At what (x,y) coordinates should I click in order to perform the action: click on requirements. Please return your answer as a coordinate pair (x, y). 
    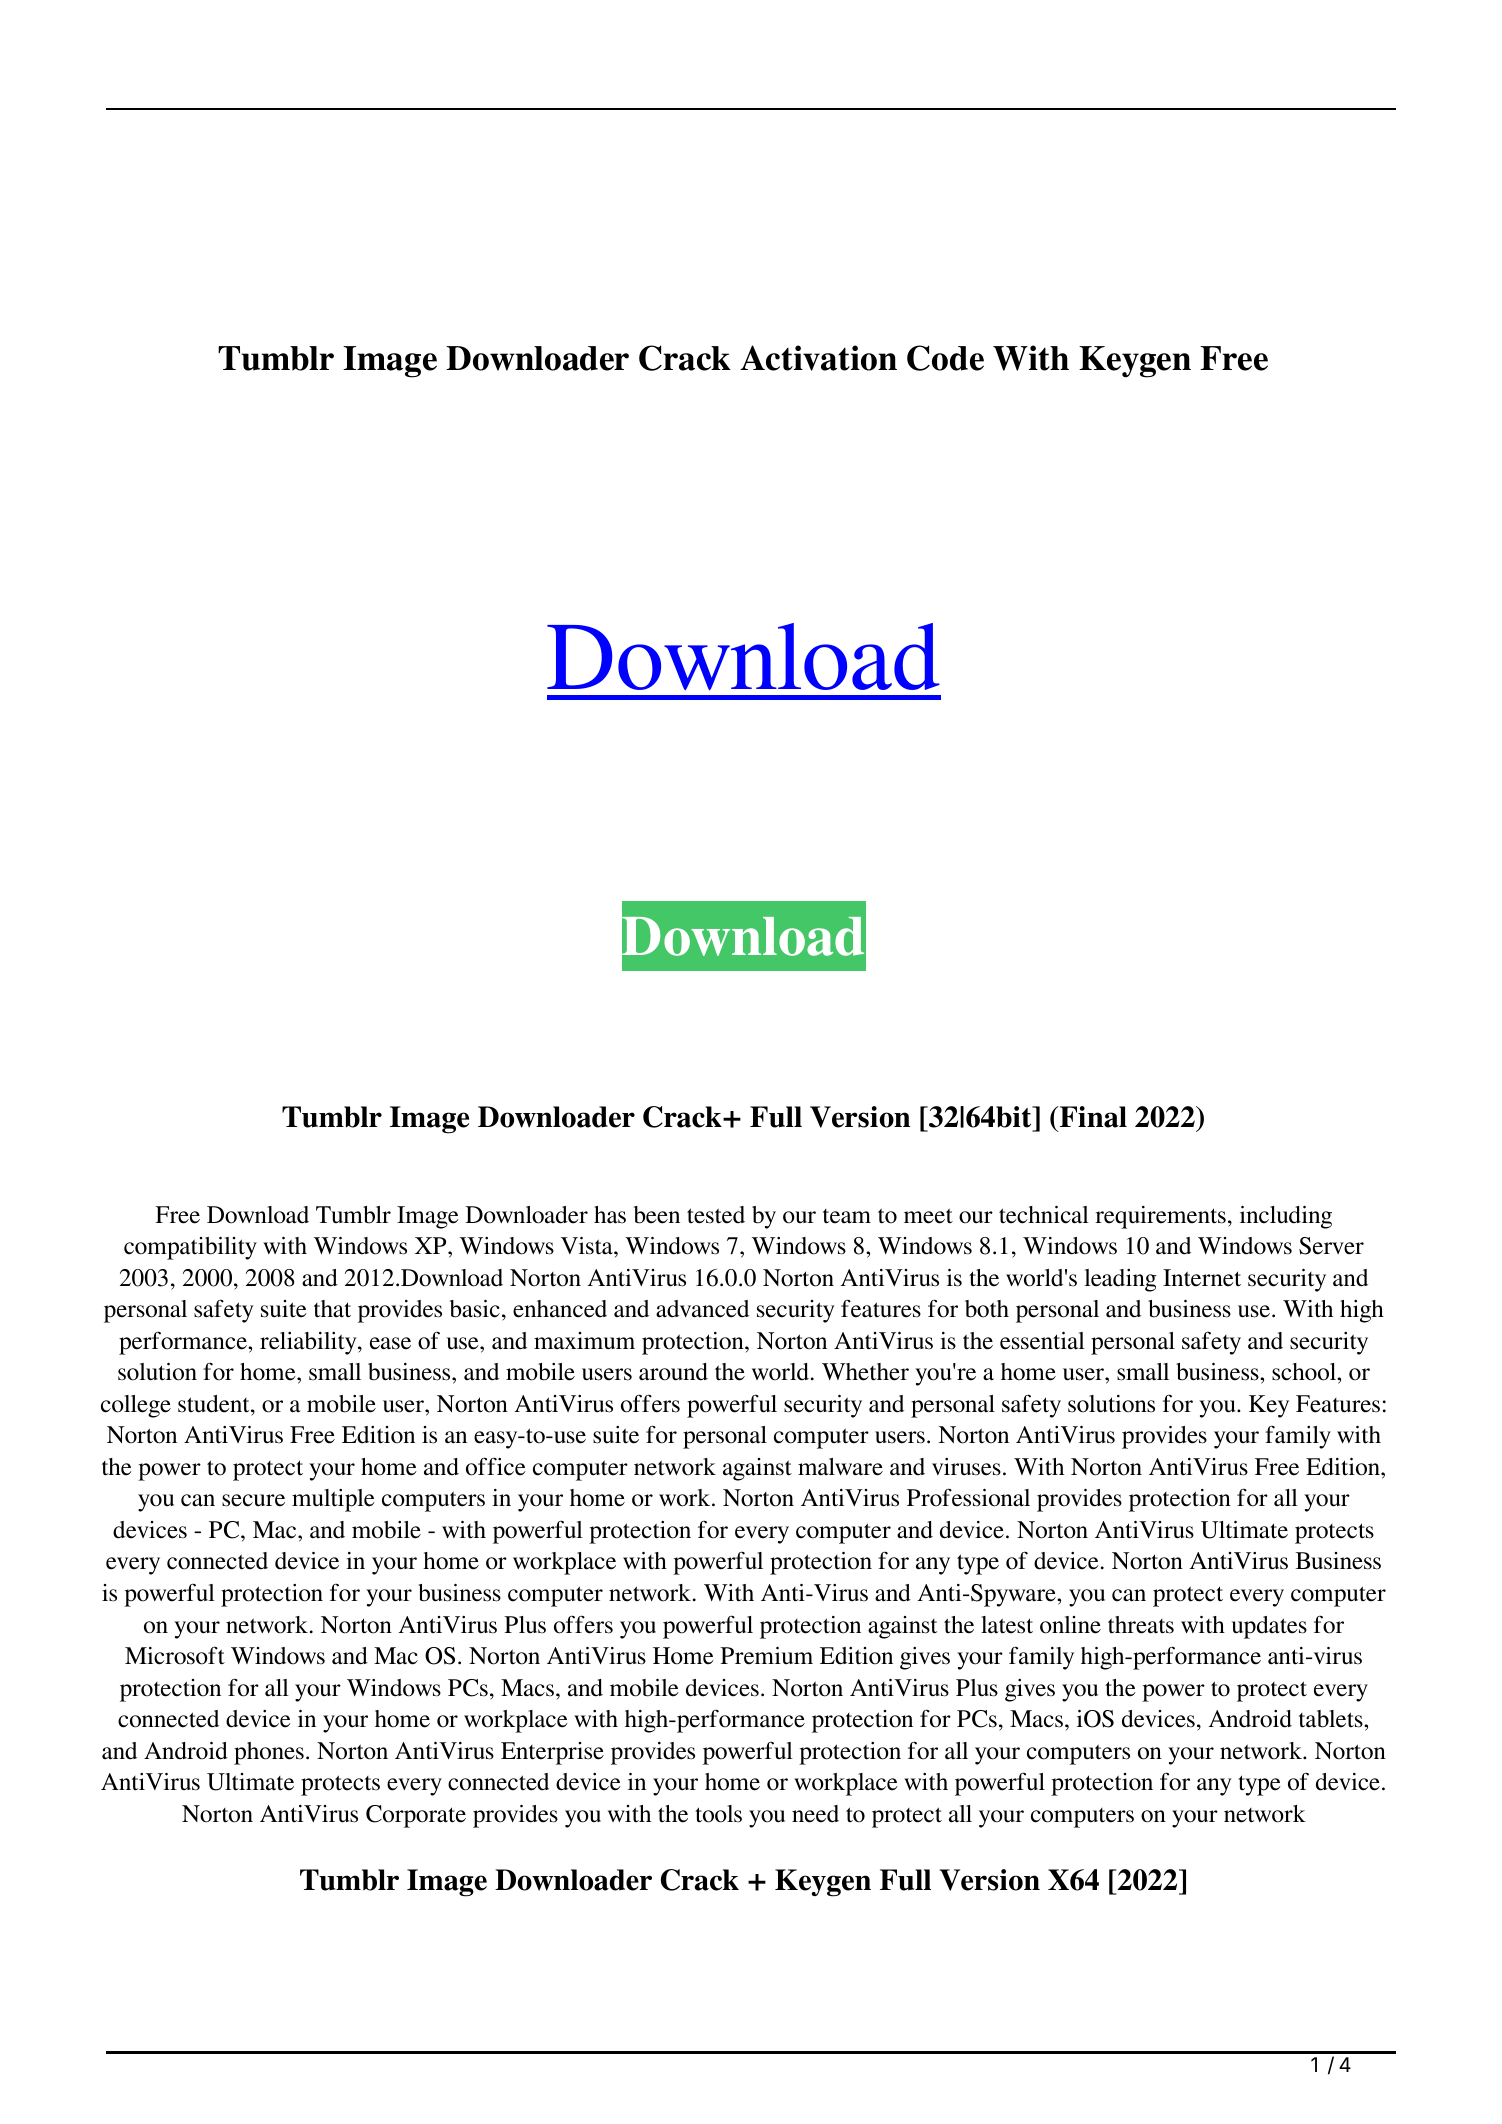
    Looking at the image, I should click on (1160, 1217).
